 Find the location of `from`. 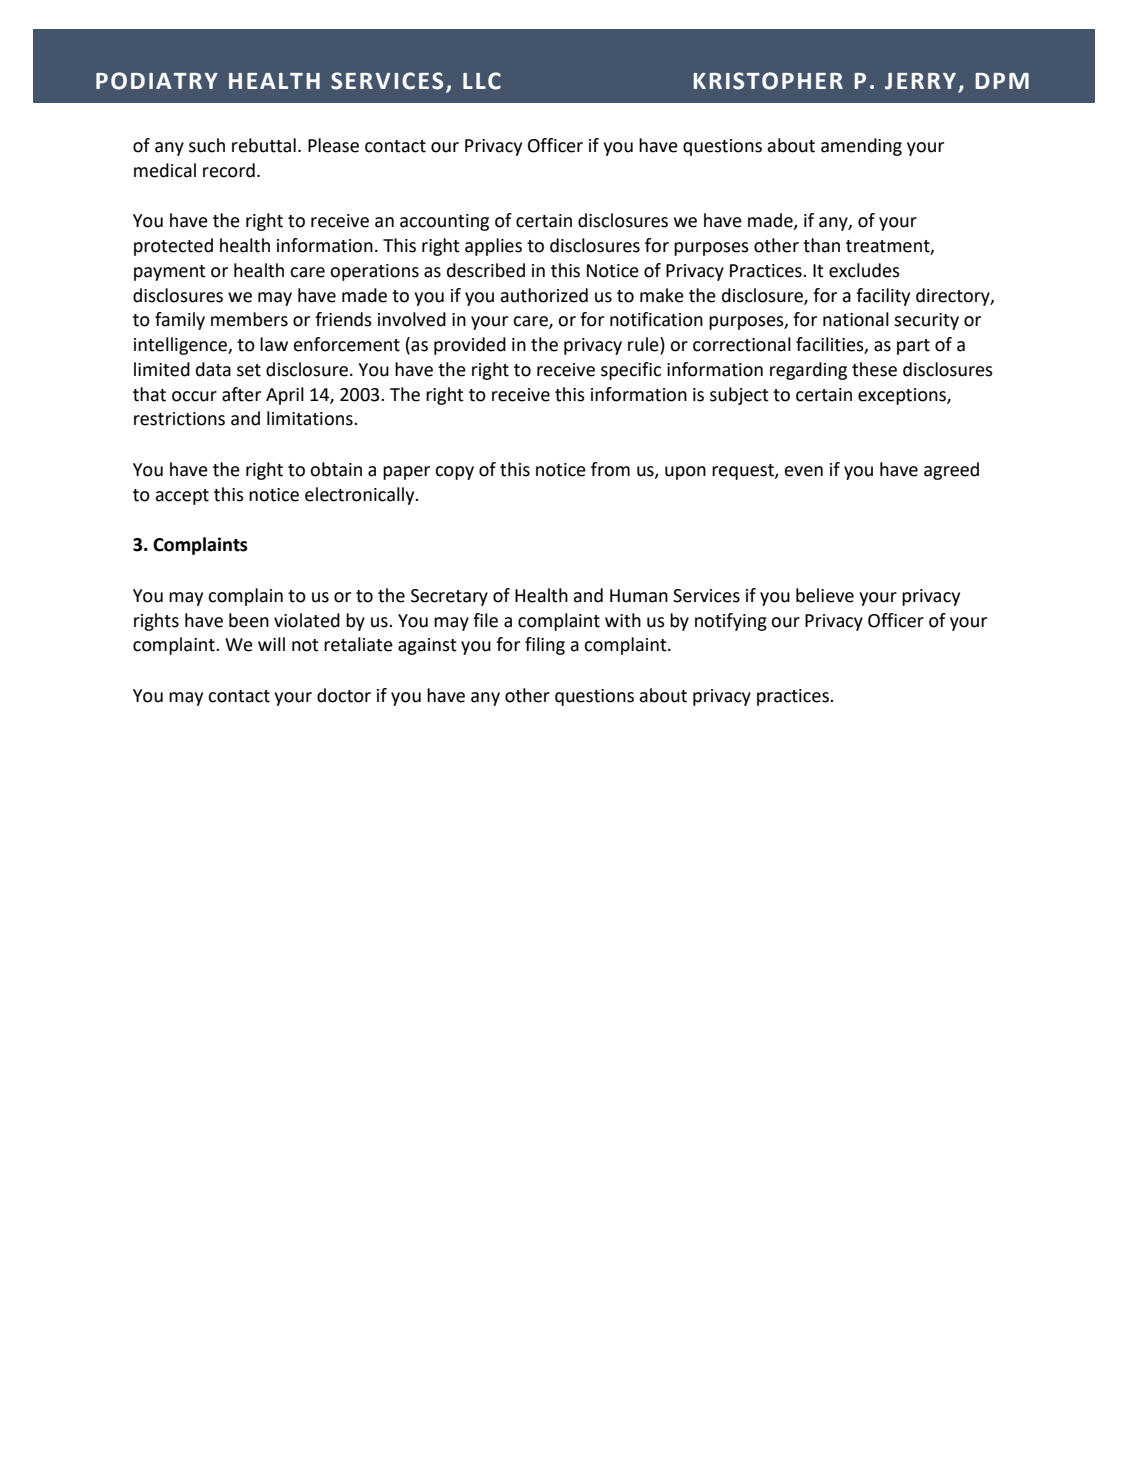

from is located at coordinates (610, 469).
